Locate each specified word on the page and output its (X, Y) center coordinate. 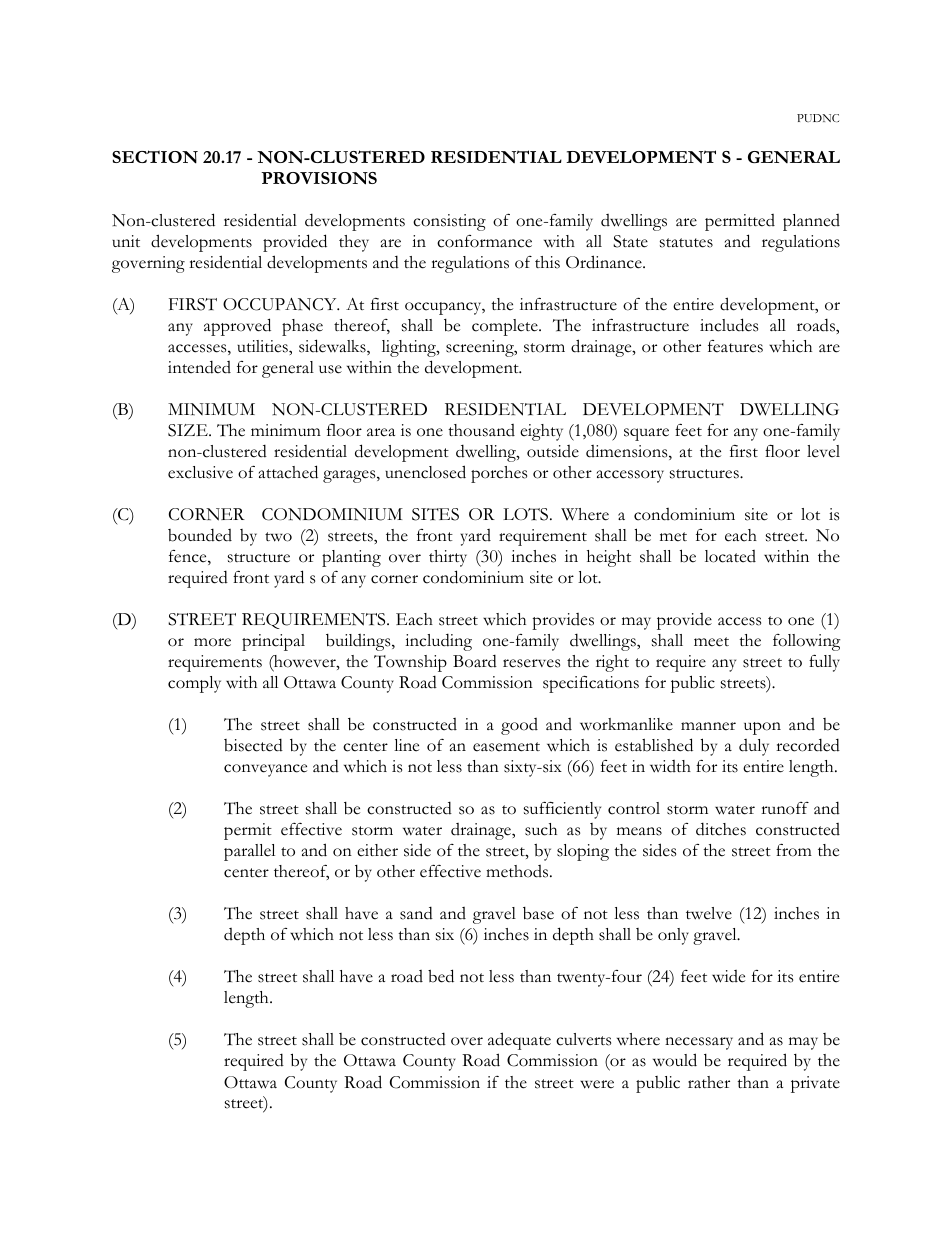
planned (811, 222)
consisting (449, 222)
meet (711, 642)
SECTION (155, 157)
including (438, 642)
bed (441, 976)
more (212, 642)
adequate (519, 1041)
